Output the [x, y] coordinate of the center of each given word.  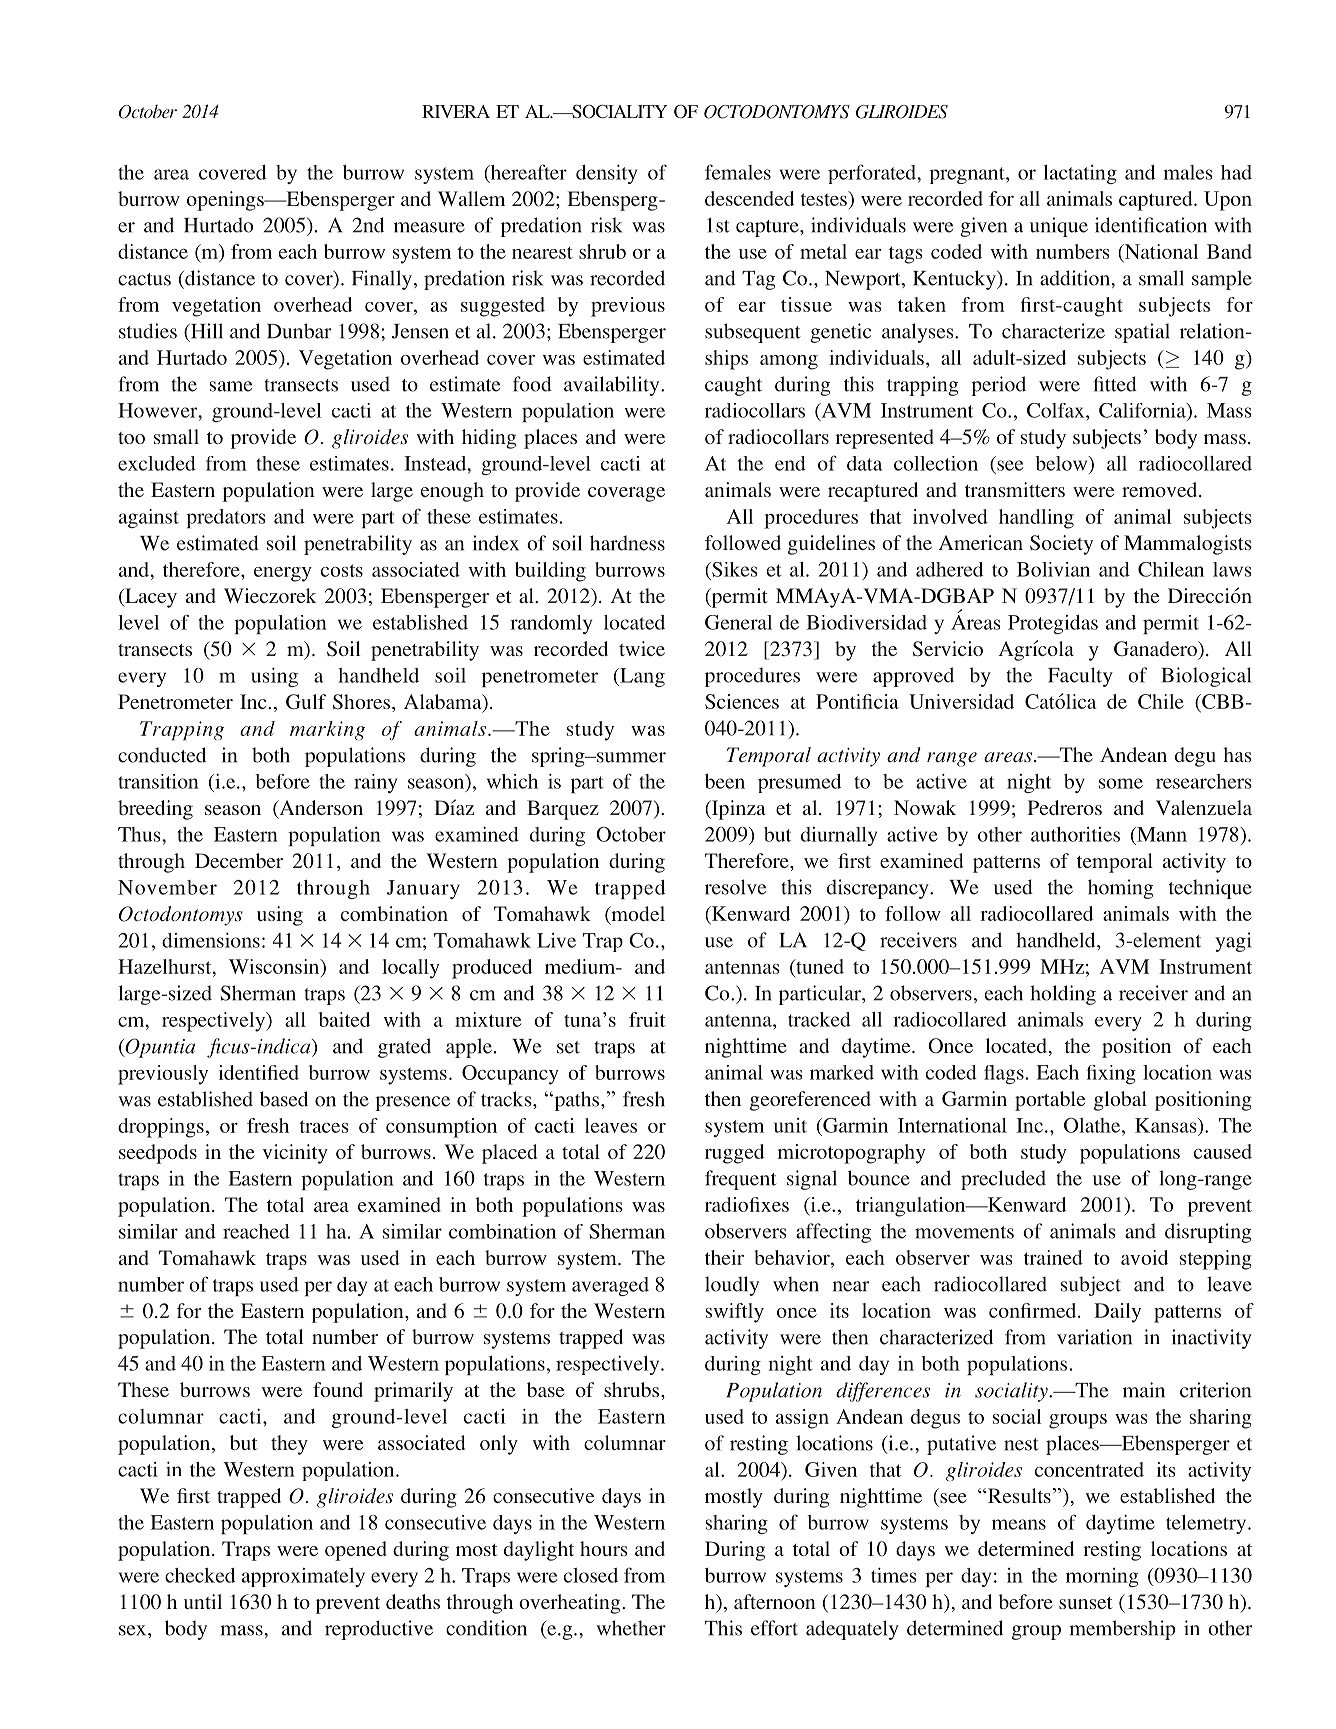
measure [429, 227]
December [239, 860]
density [606, 174]
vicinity [295, 1154]
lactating [1080, 174]
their [724, 1257]
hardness [627, 543]
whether [631, 1628]
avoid [1144, 1257]
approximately [303, 1577]
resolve [735, 887]
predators [226, 518]
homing [1120, 889]
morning [1102, 1577]
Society [1061, 545]
